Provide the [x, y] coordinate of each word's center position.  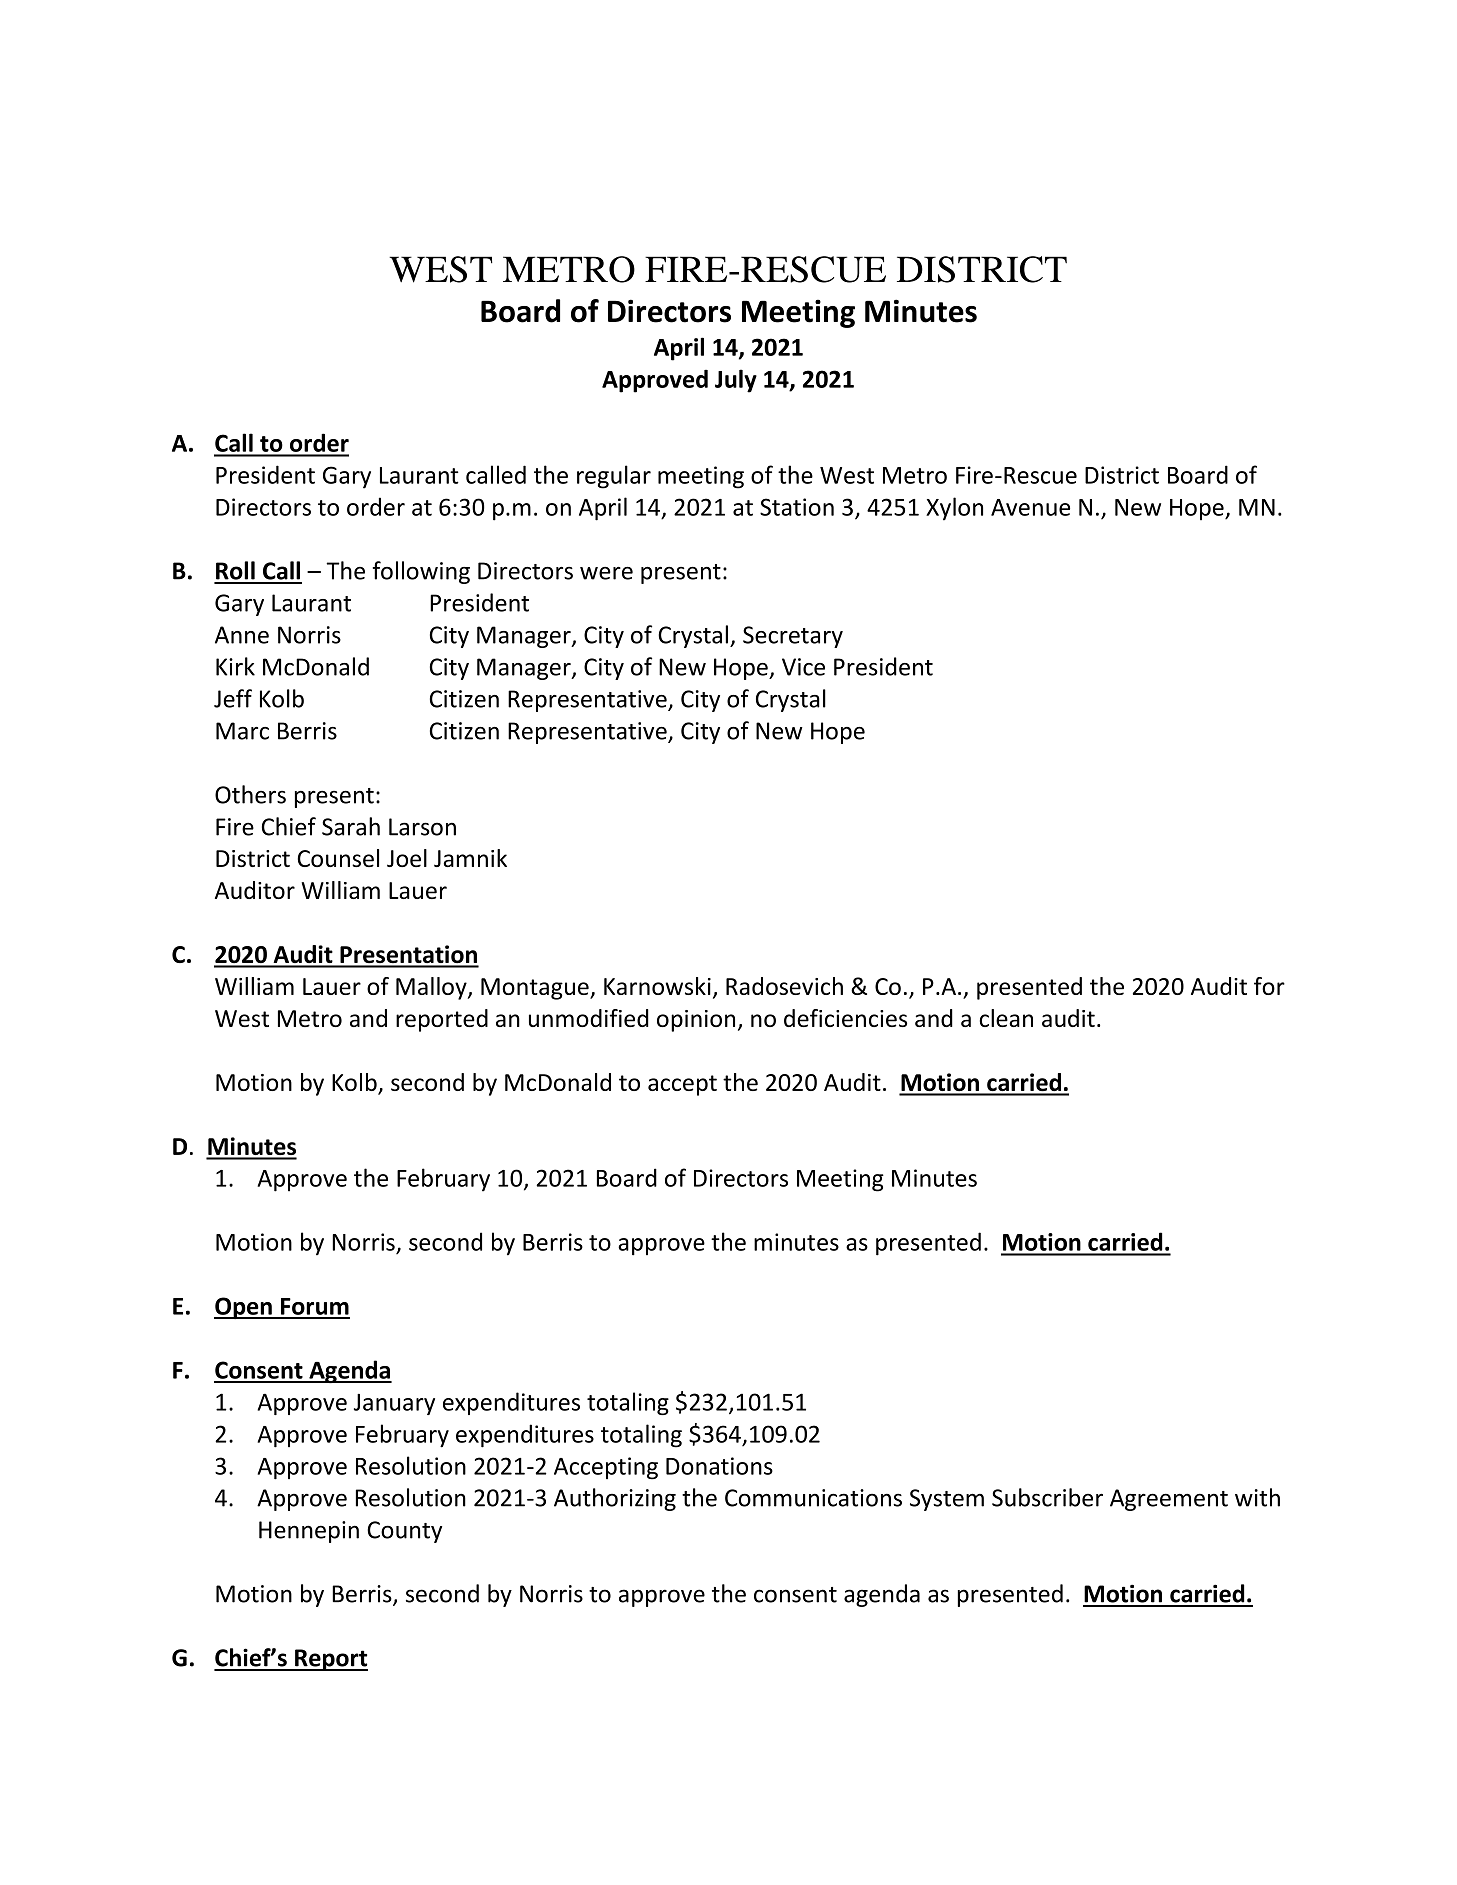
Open [244, 1308]
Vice [803, 667]
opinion [696, 1021]
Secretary [793, 637]
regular [614, 477]
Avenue [1030, 507]
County [404, 1532]
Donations [719, 1466]
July [736, 381]
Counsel [338, 858]
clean [1006, 1018]
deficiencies [845, 1018]
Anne [242, 635]
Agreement [1169, 1500]
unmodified [589, 1018]
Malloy [432, 988]
